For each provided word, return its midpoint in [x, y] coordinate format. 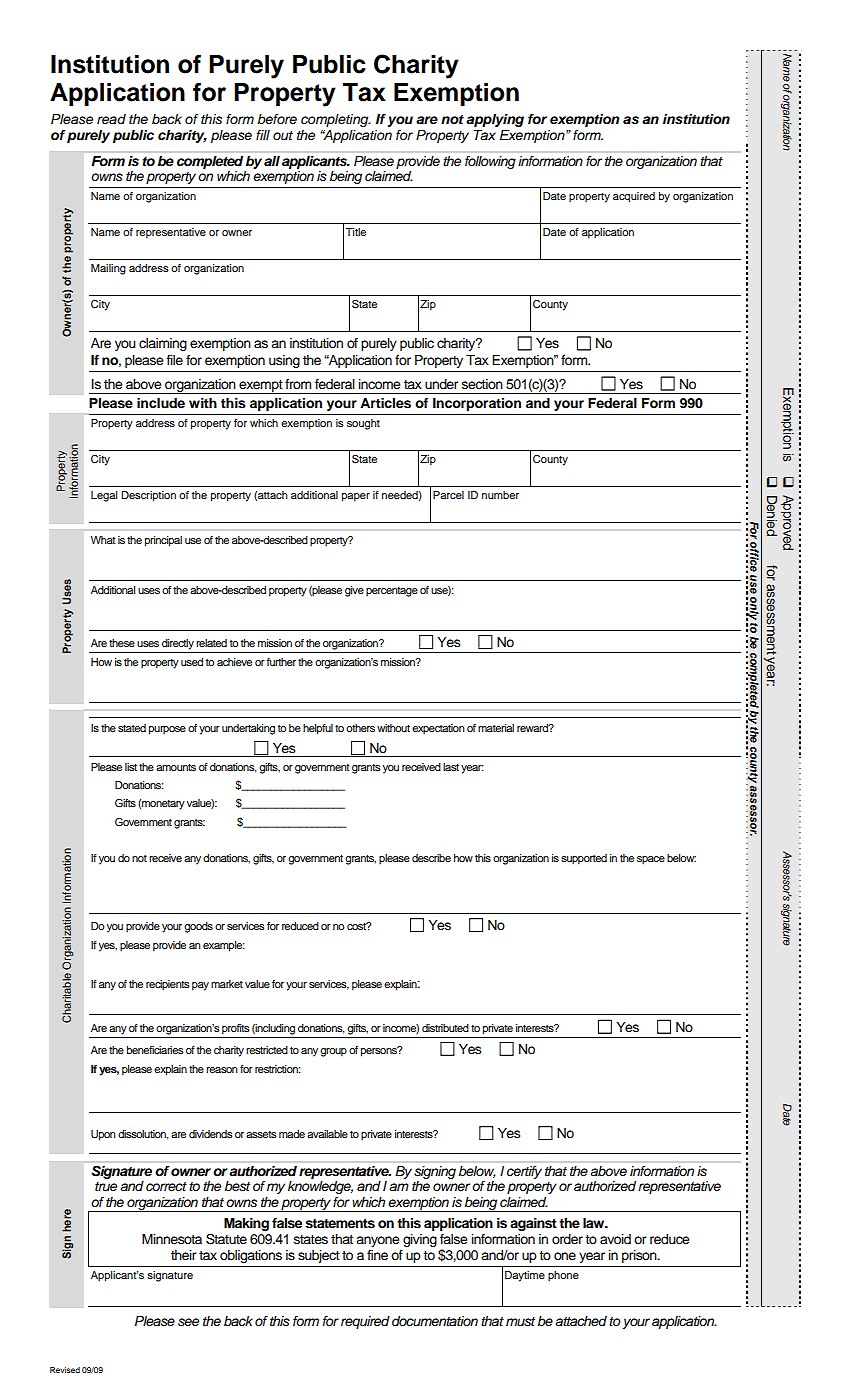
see [188, 1322]
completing [336, 120]
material [496, 728]
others [360, 728]
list [131, 767]
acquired [634, 197]
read [111, 119]
